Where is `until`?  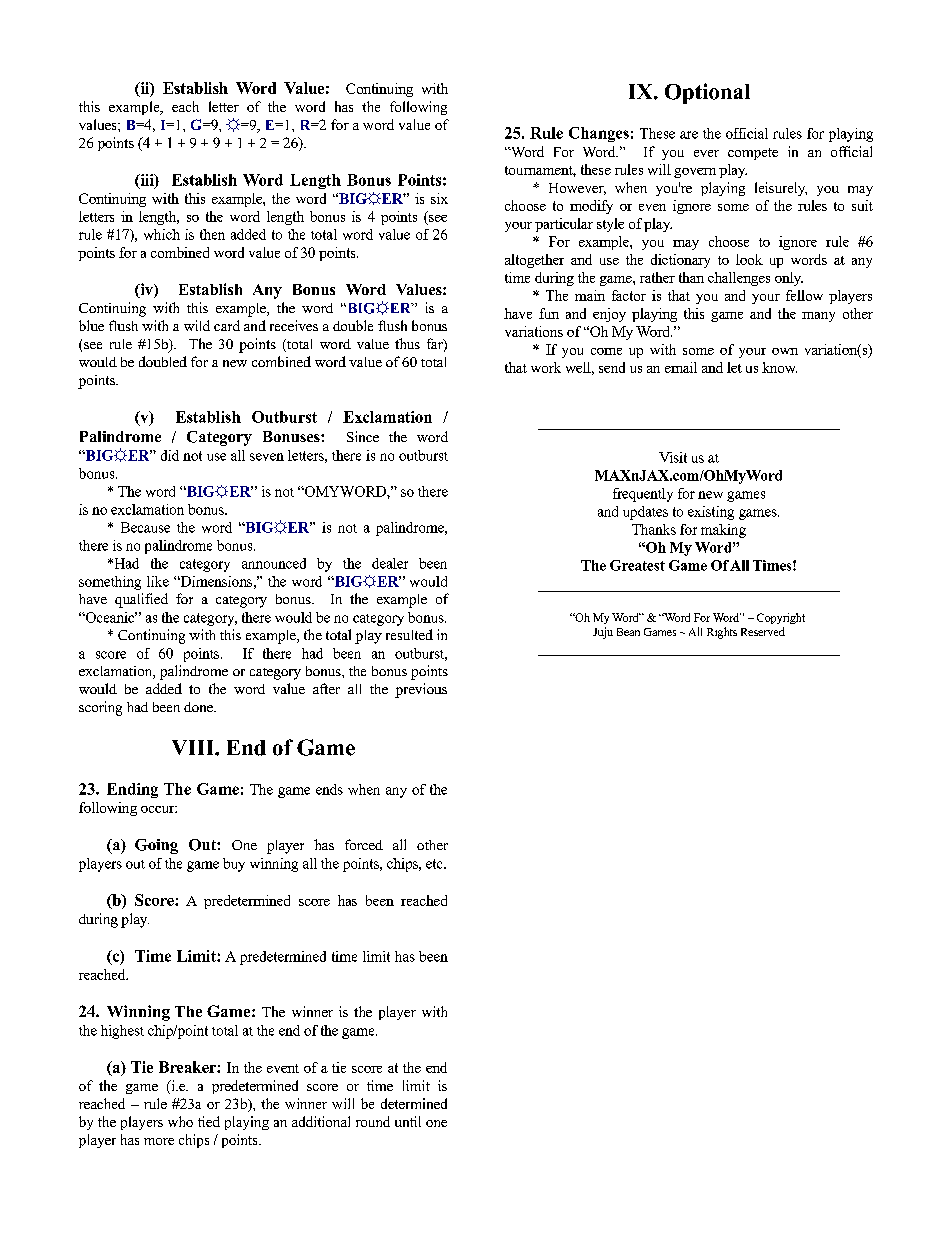
until is located at coordinates (408, 1121).
